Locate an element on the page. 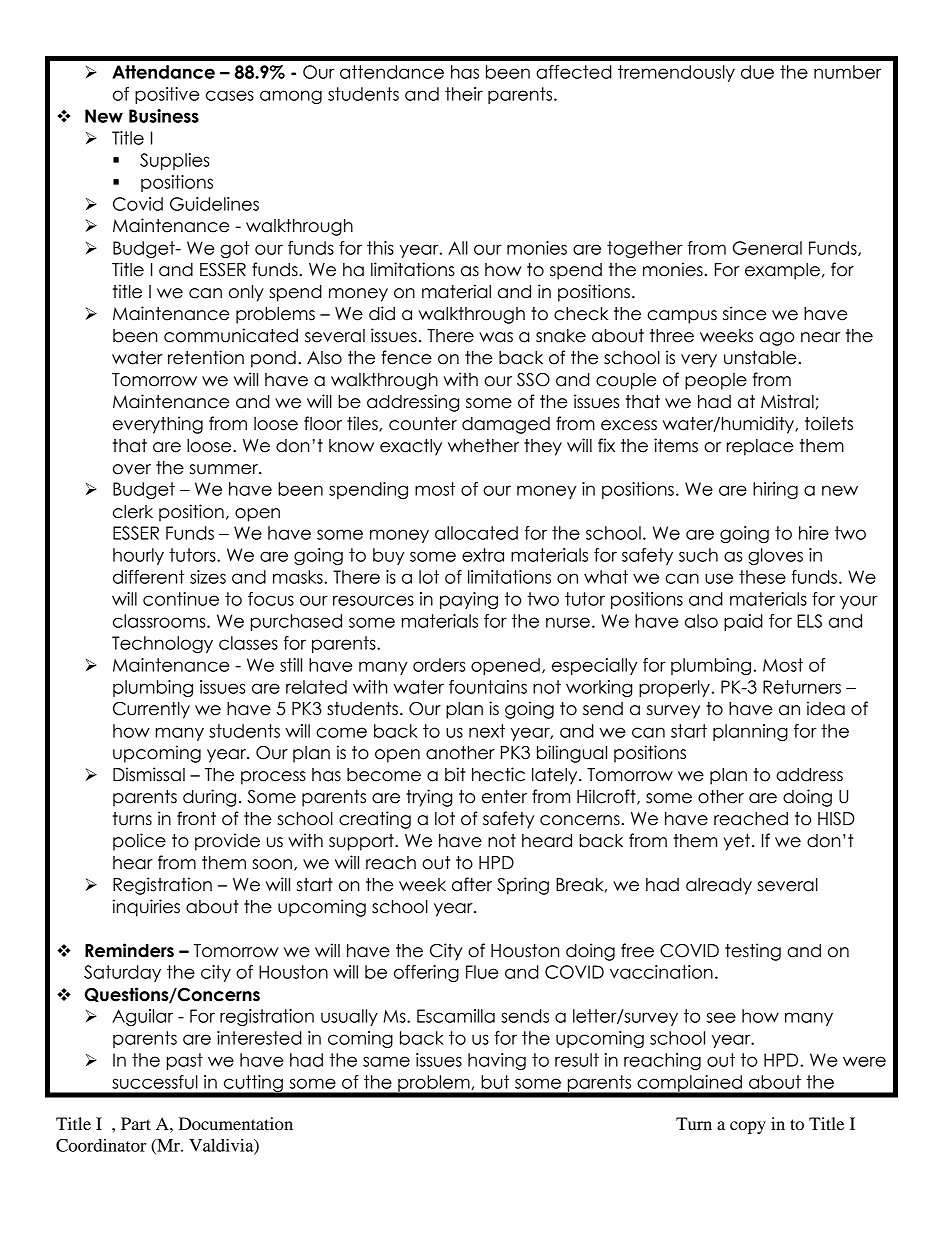 Image resolution: width=952 pixels, height=1233 pixels. copy is located at coordinates (748, 1127).
